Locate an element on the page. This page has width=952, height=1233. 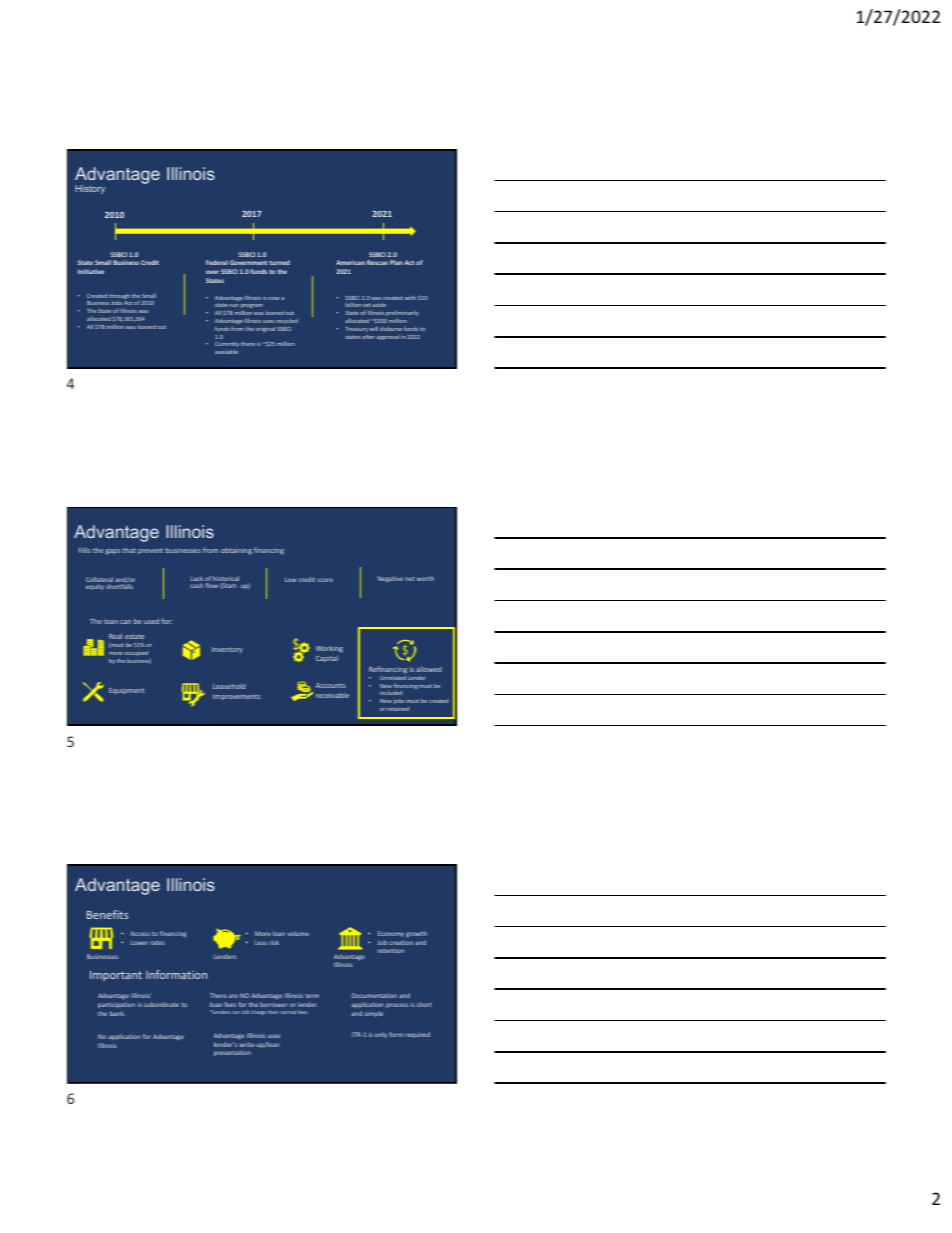
Benefits is located at coordinates (107, 914).
